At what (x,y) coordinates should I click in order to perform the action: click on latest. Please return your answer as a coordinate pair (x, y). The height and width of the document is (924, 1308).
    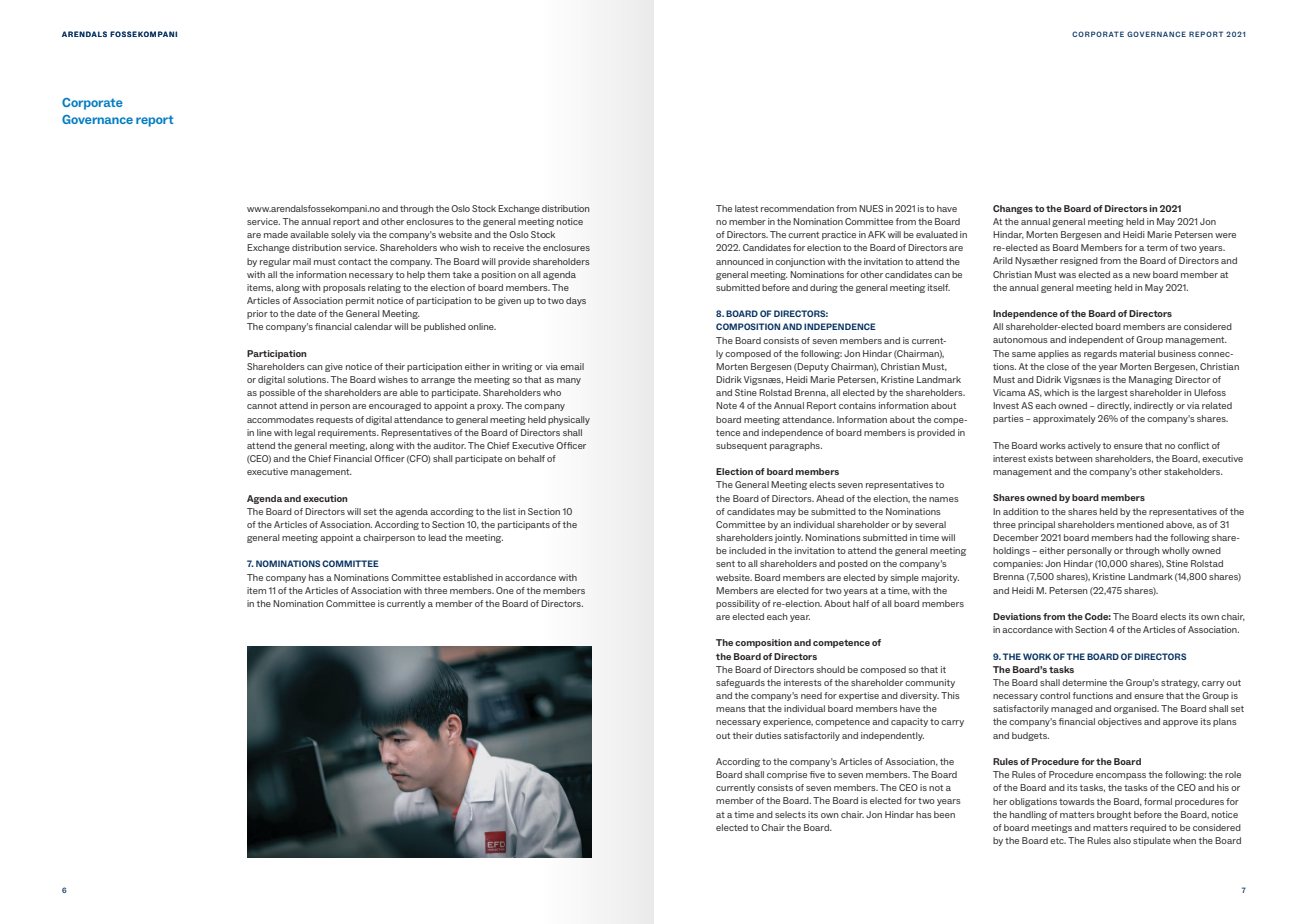
    Looking at the image, I should click on (746, 208).
